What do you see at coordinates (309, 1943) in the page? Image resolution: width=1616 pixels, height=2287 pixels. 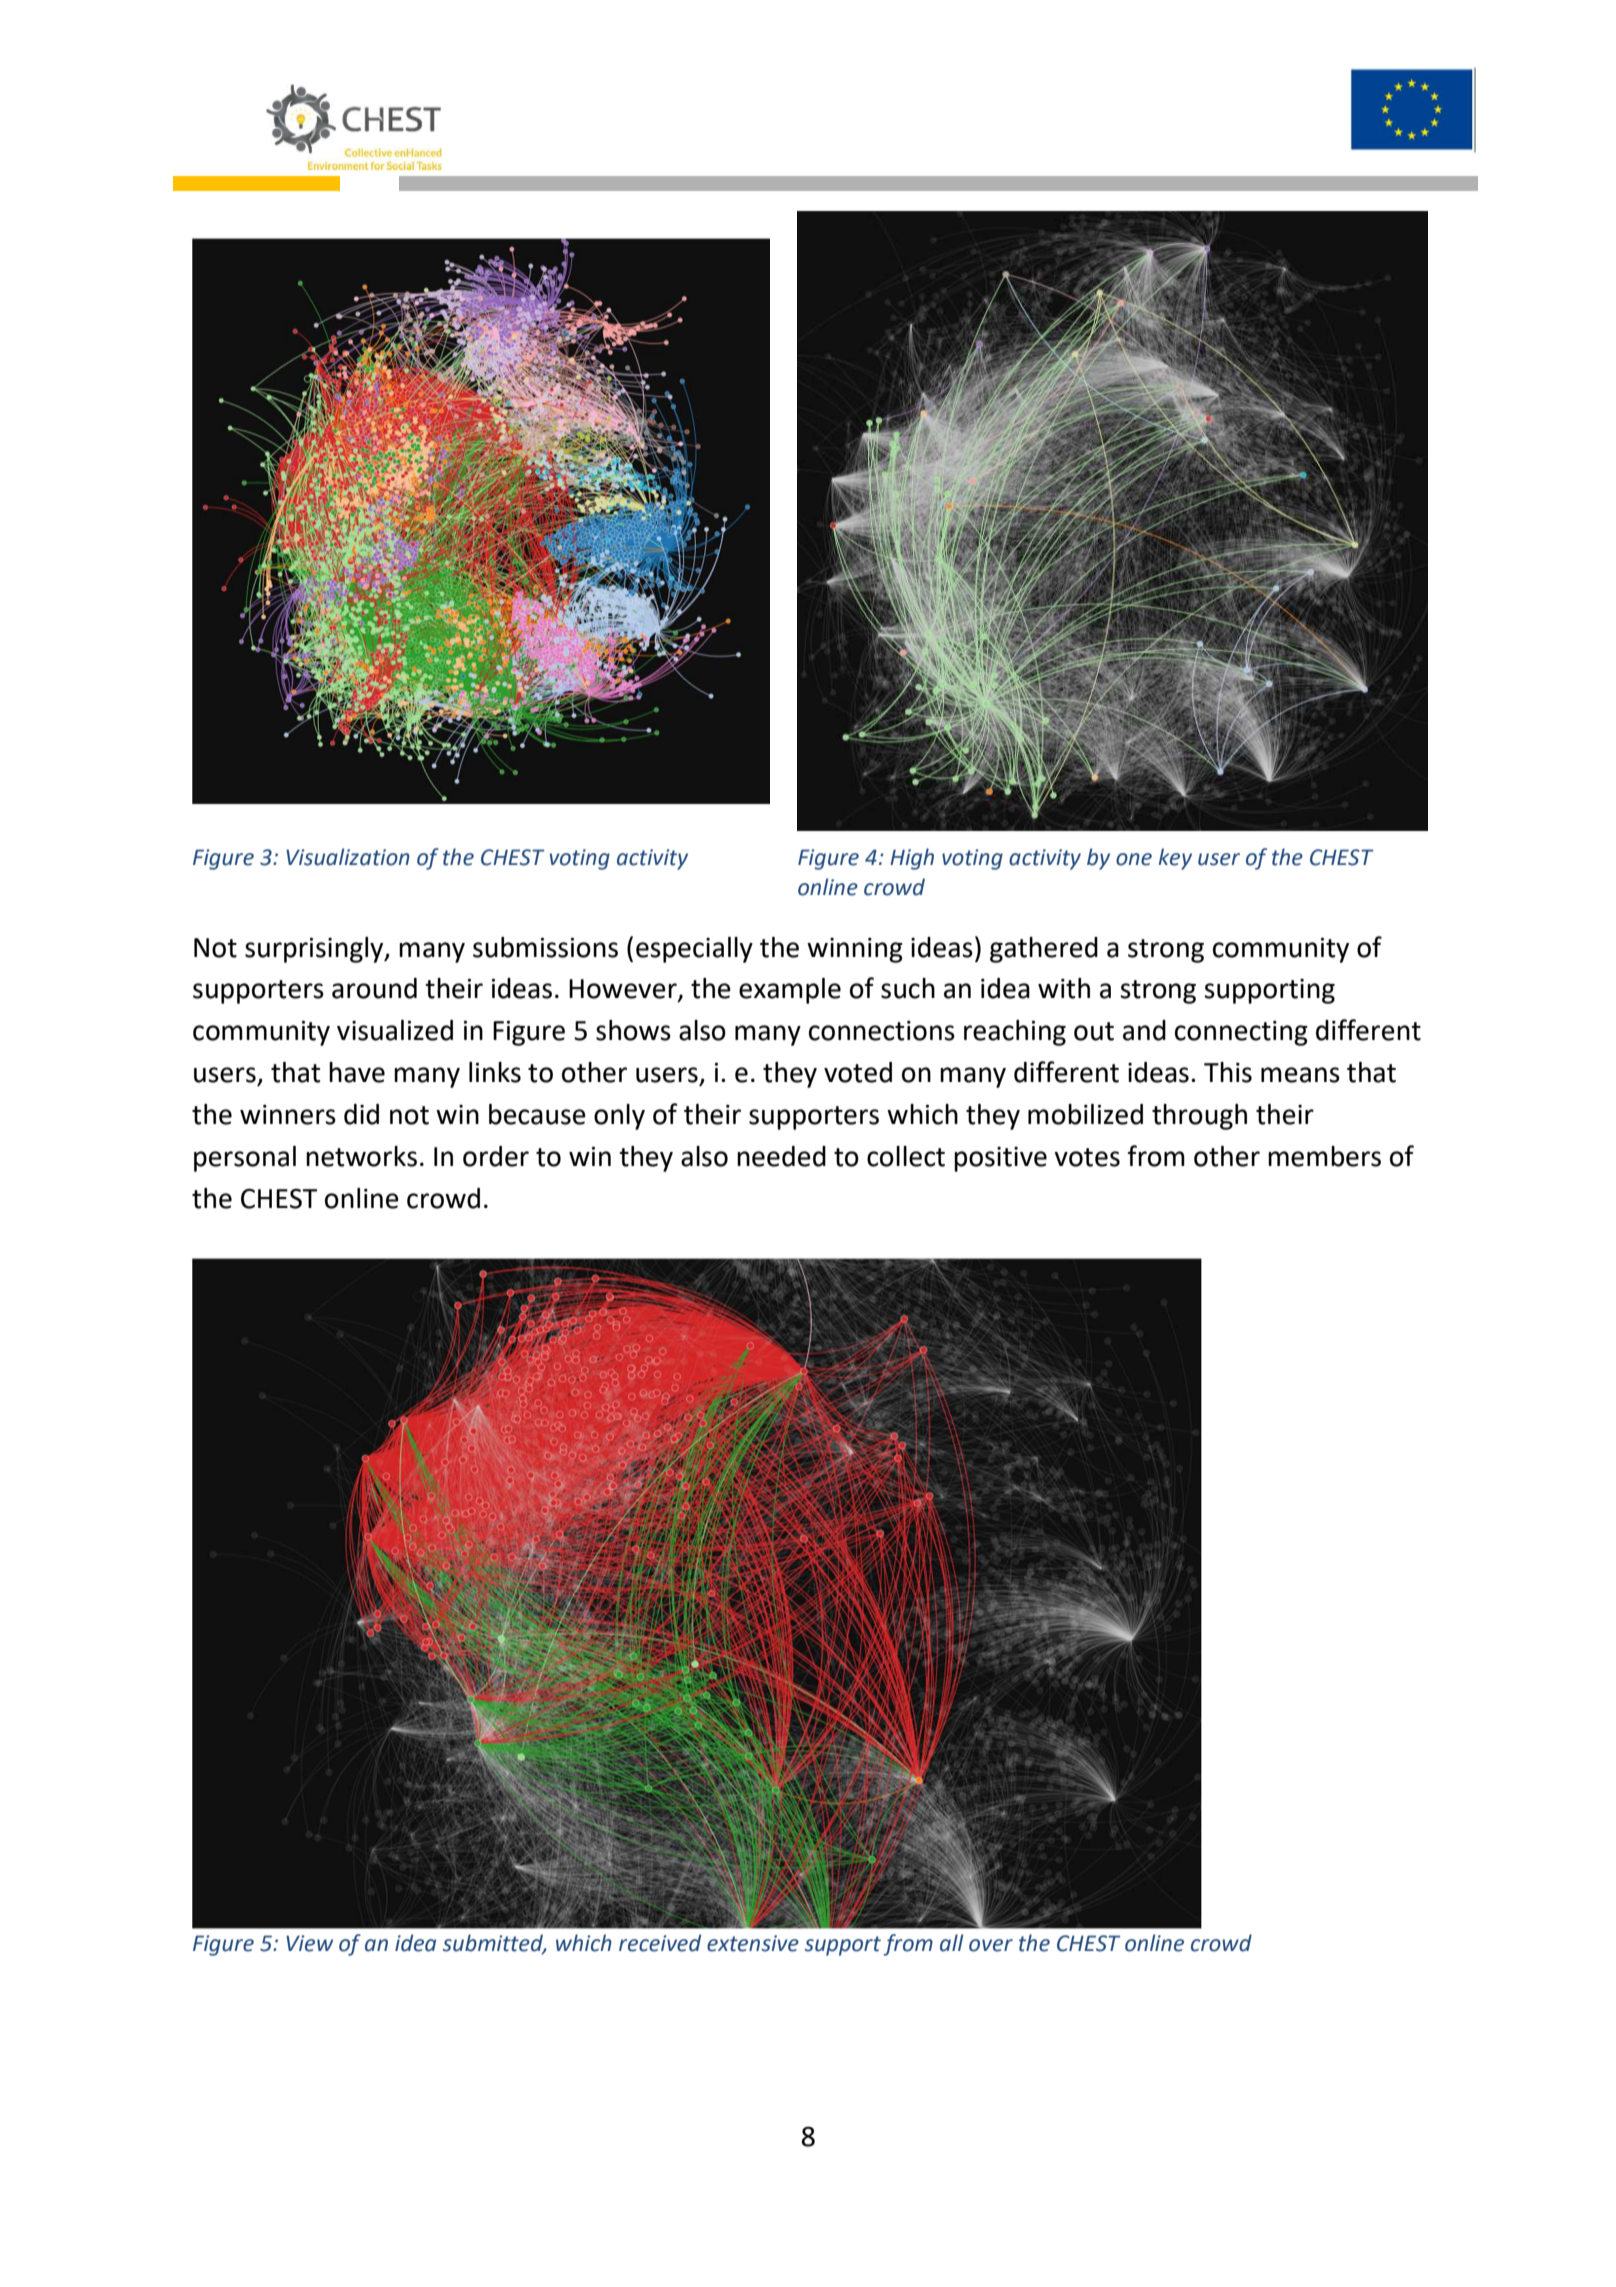 I see `View` at bounding box center [309, 1943].
